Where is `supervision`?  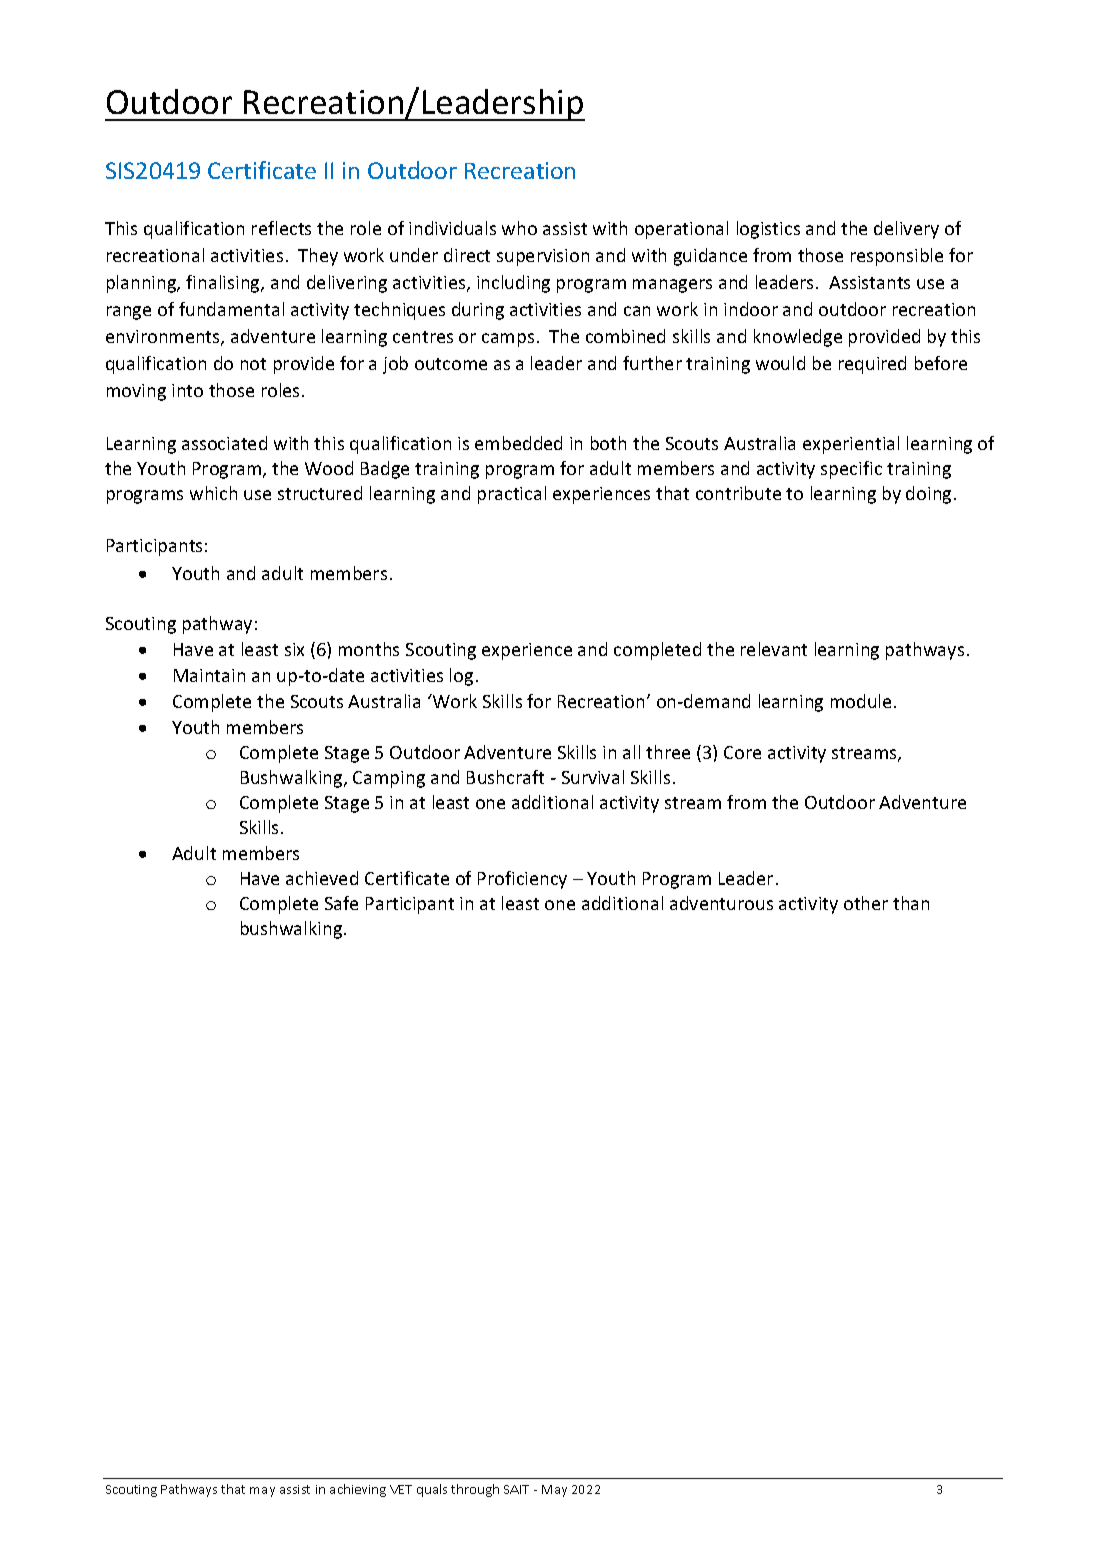 supervision is located at coordinates (543, 257).
